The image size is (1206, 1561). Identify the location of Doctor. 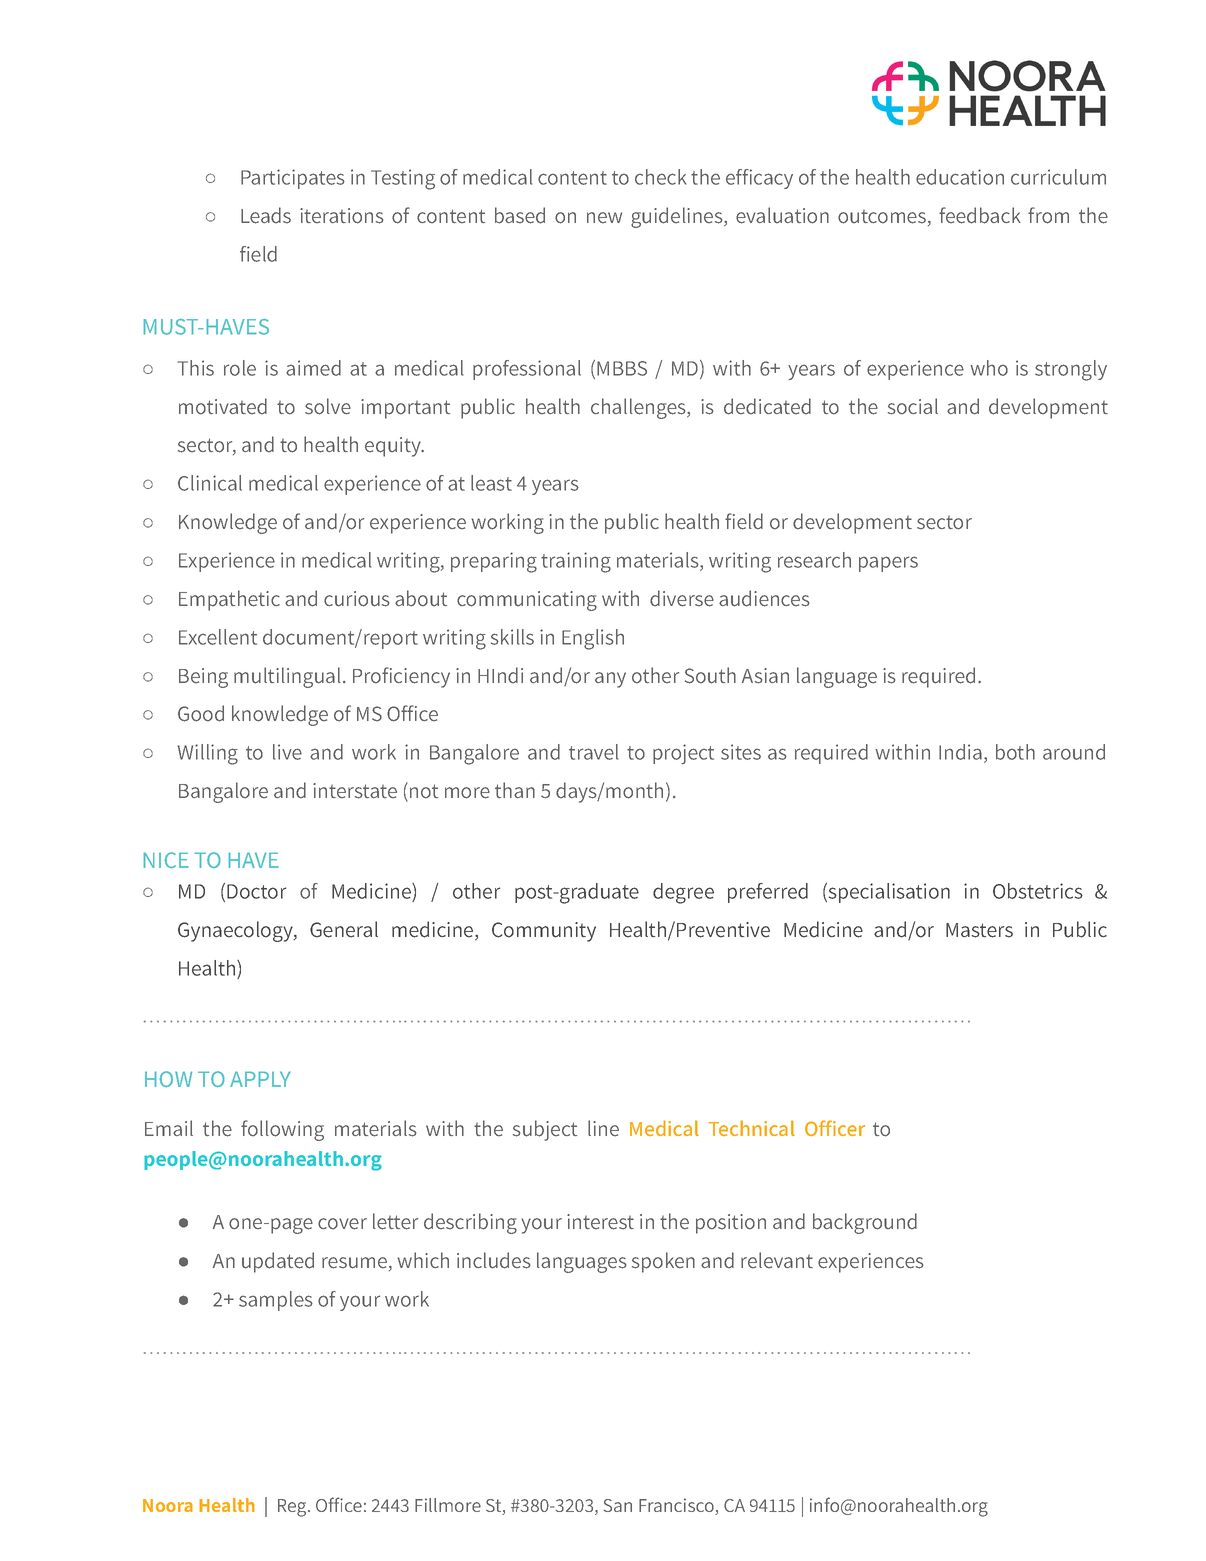
(256, 891).
